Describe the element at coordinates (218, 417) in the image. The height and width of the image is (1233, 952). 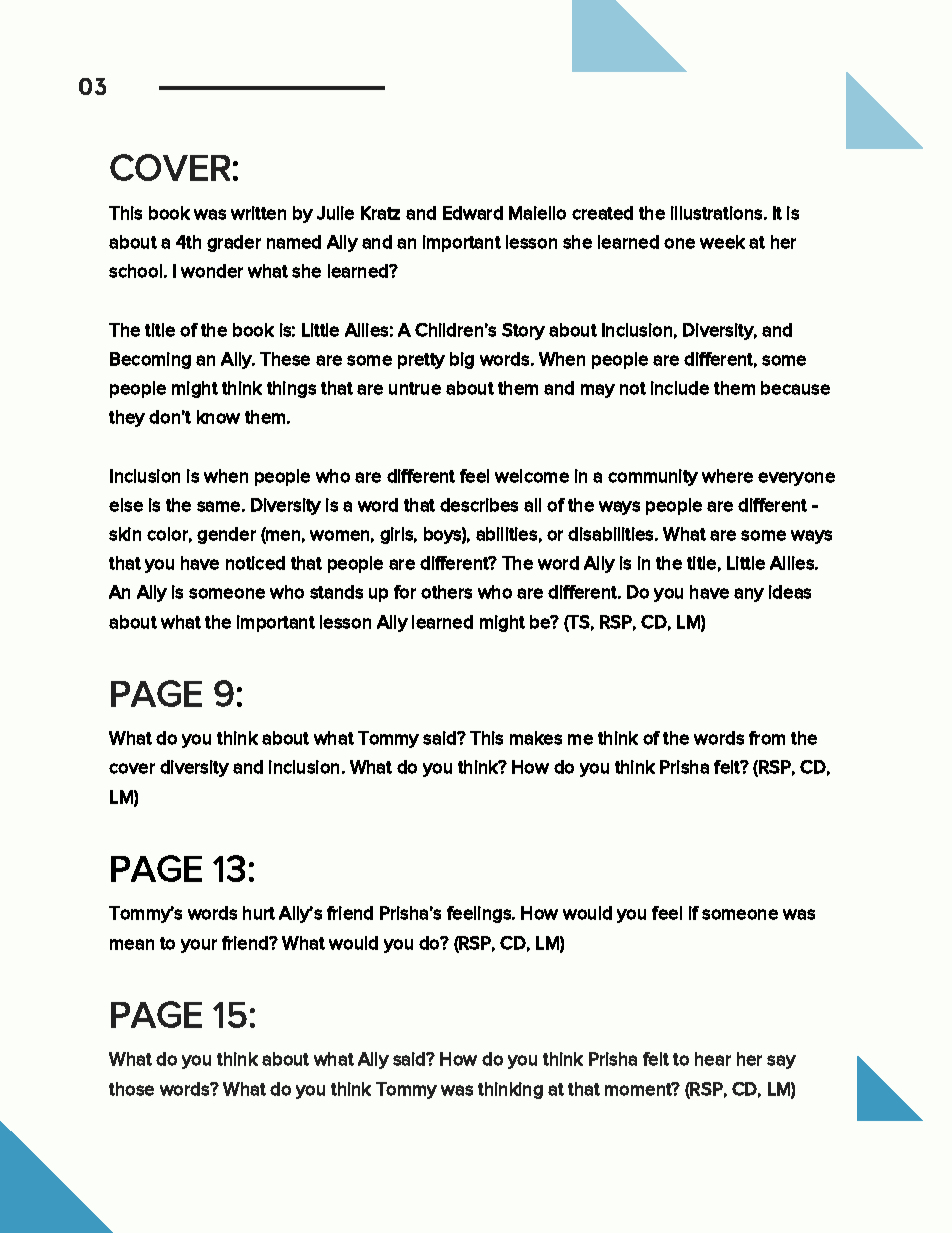
I see `know` at that location.
